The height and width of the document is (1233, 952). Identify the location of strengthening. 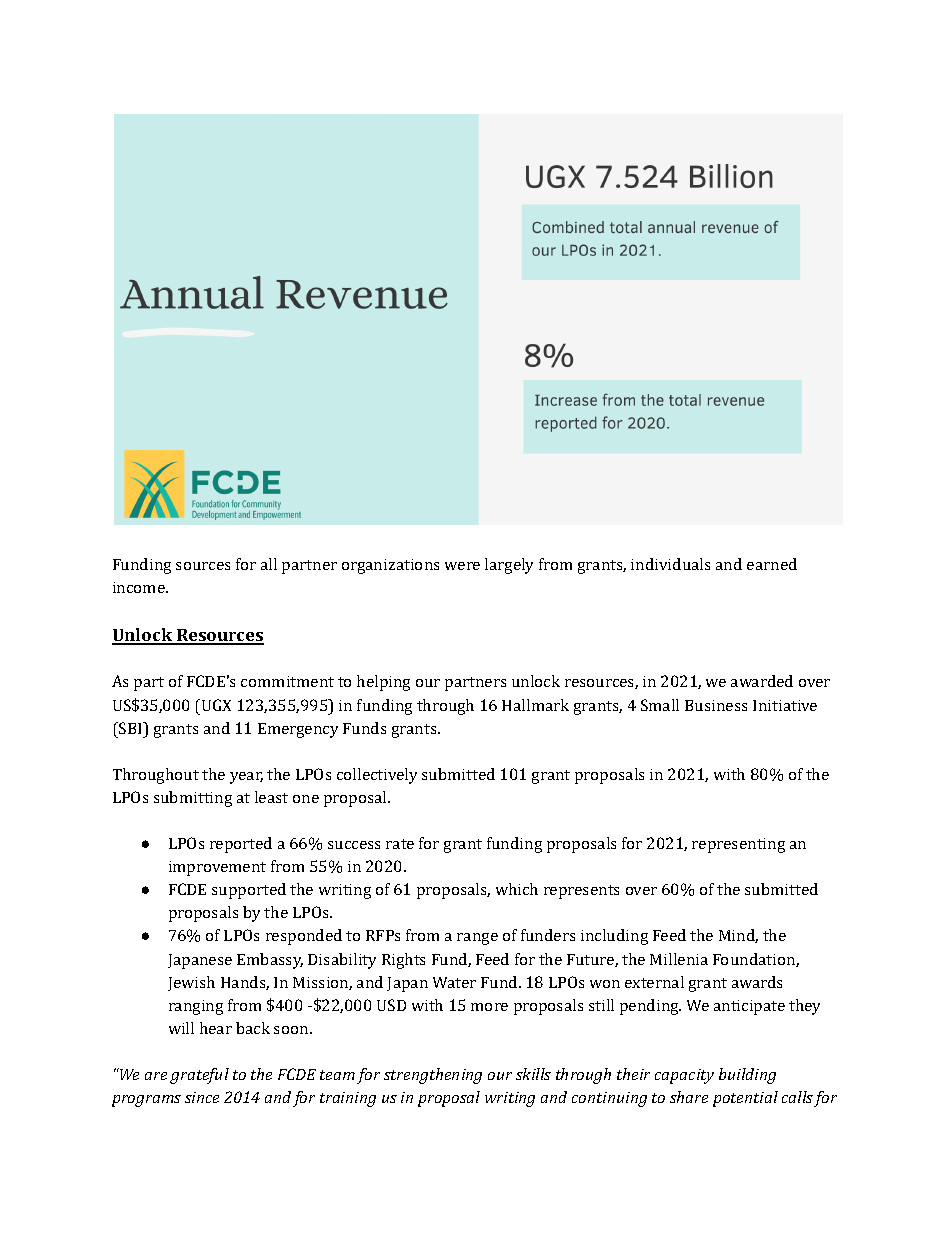
(433, 1076).
